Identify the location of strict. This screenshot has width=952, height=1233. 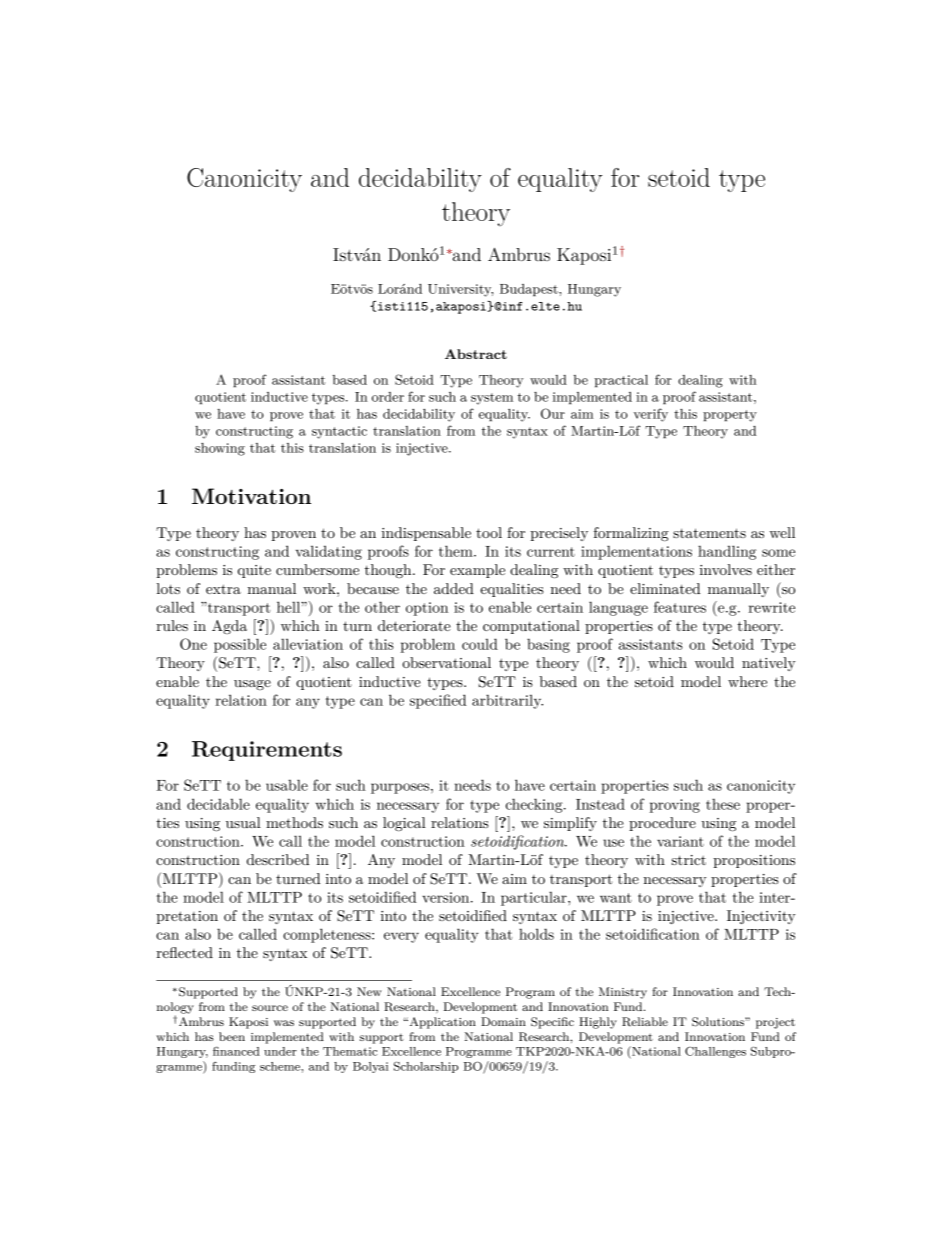
(689, 860).
